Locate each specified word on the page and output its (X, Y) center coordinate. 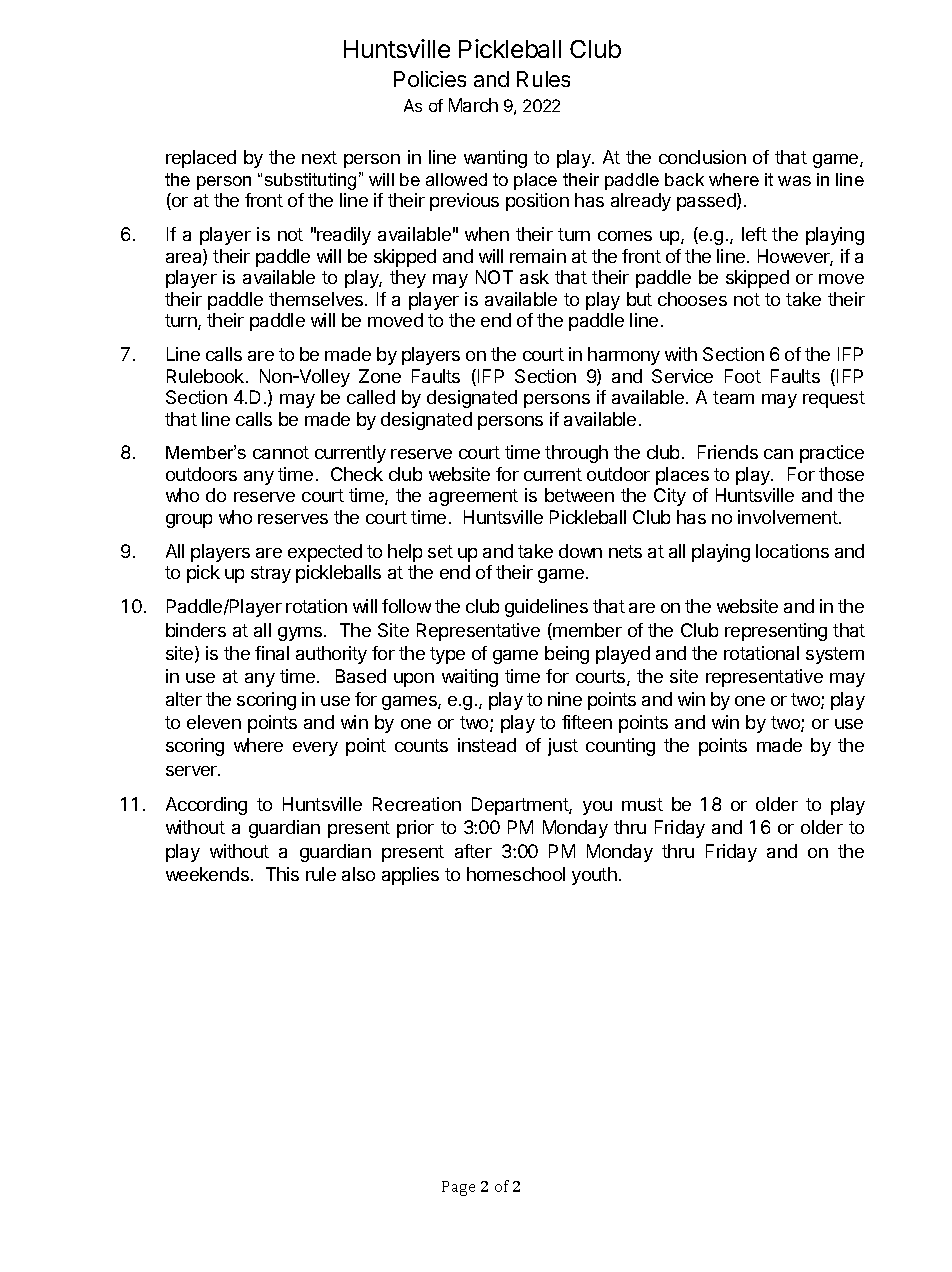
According (206, 806)
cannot (281, 452)
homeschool (516, 874)
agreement (473, 497)
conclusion (702, 157)
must (642, 804)
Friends (728, 452)
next (319, 157)
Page (458, 1188)
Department (521, 806)
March (473, 105)
